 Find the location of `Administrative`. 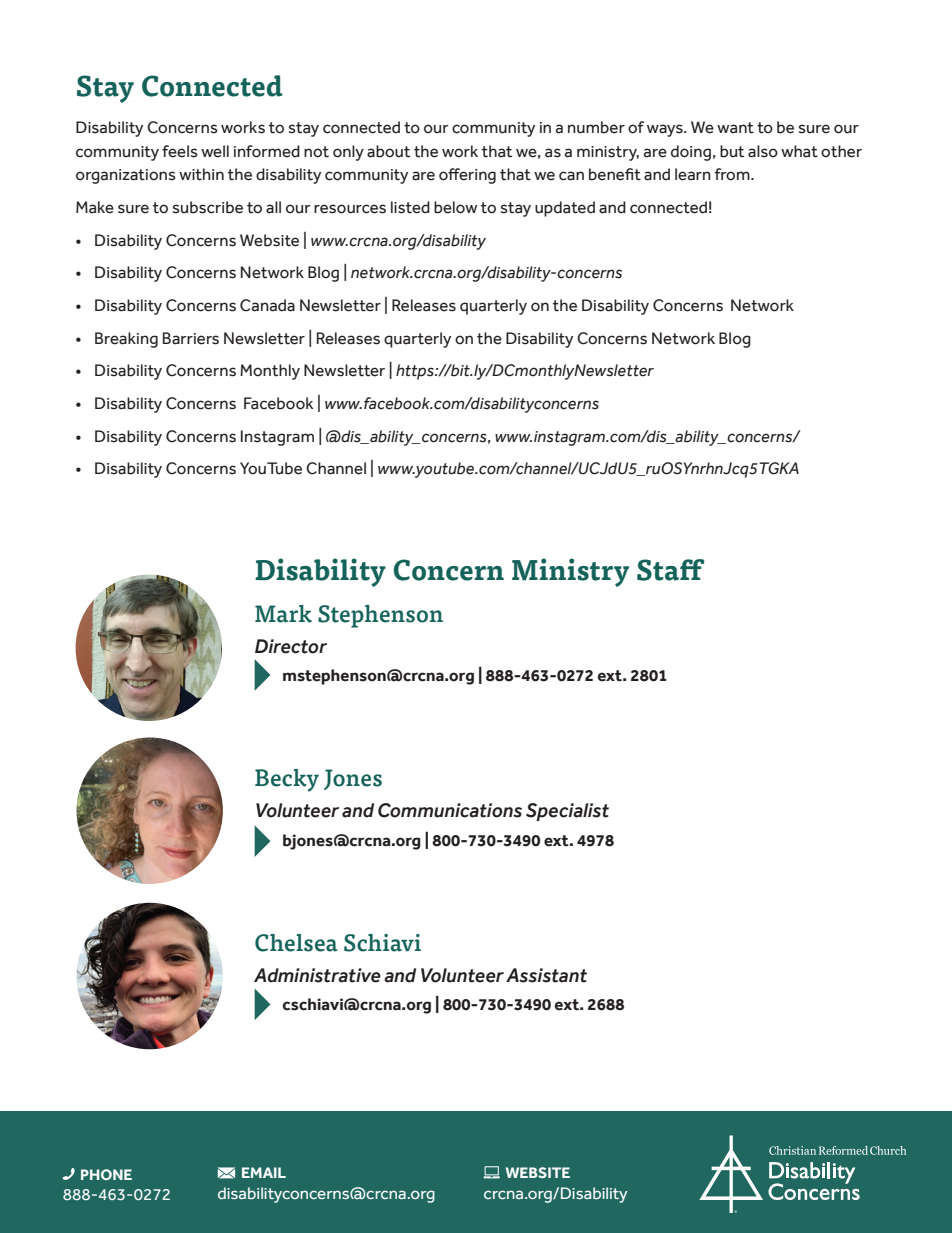

Administrative is located at coordinates (317, 975).
